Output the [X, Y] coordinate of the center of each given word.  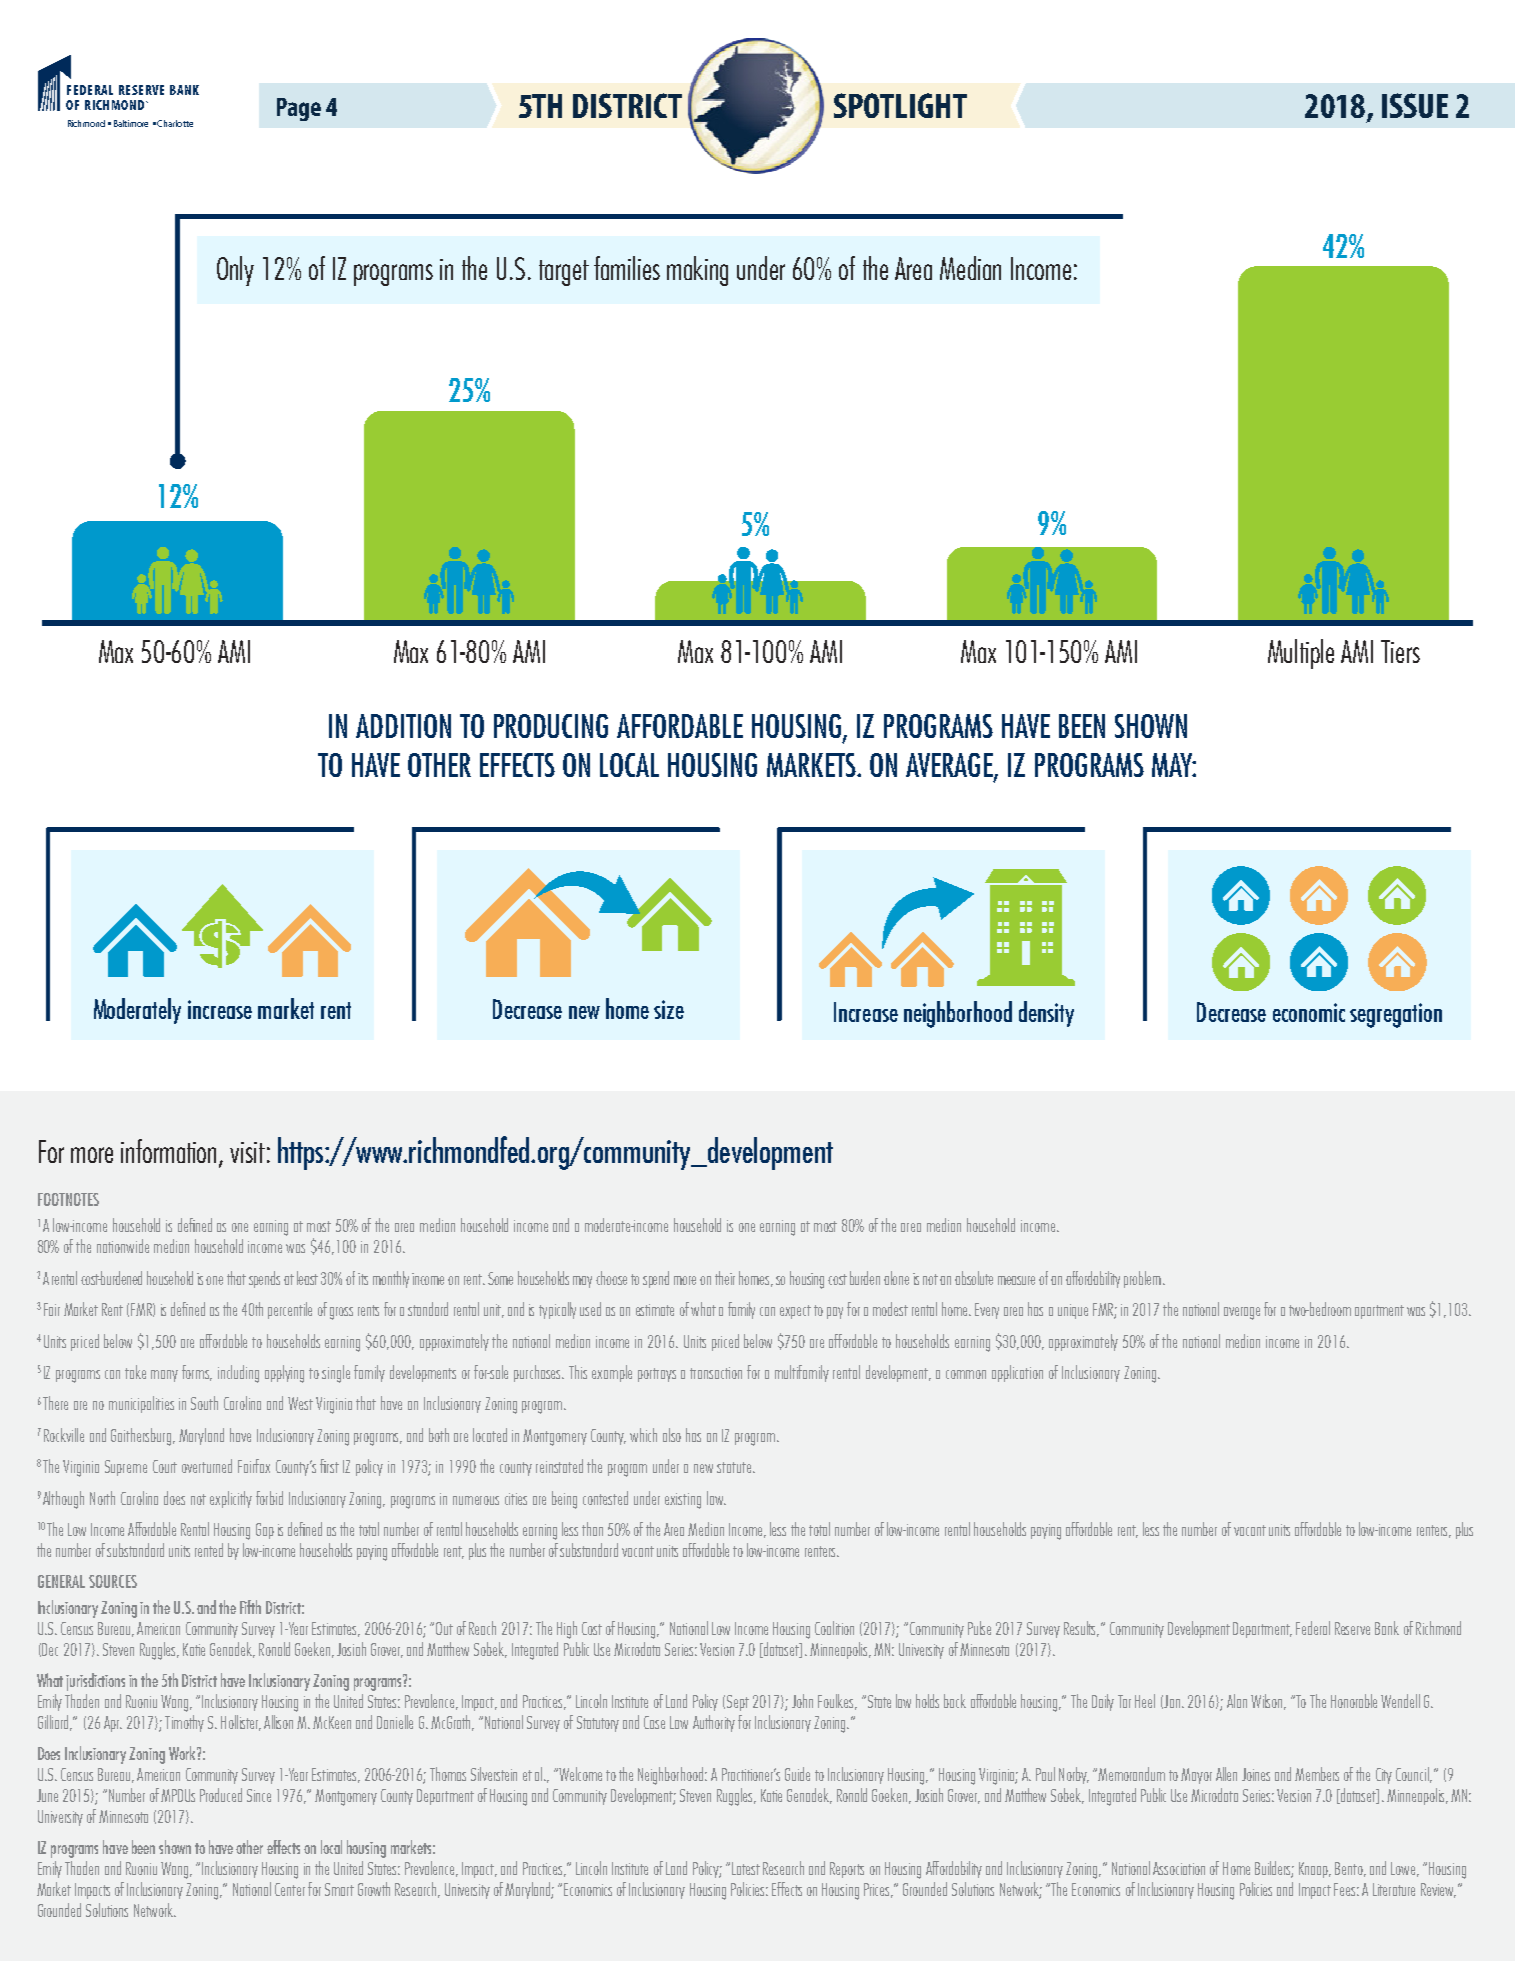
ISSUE [1415, 105]
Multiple [1301, 654]
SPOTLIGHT [900, 105]
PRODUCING [551, 726]
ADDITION [403, 726]
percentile [290, 1310]
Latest [746, 1868]
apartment [1379, 1312]
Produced [221, 1795]
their [725, 1278]
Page [299, 109]
